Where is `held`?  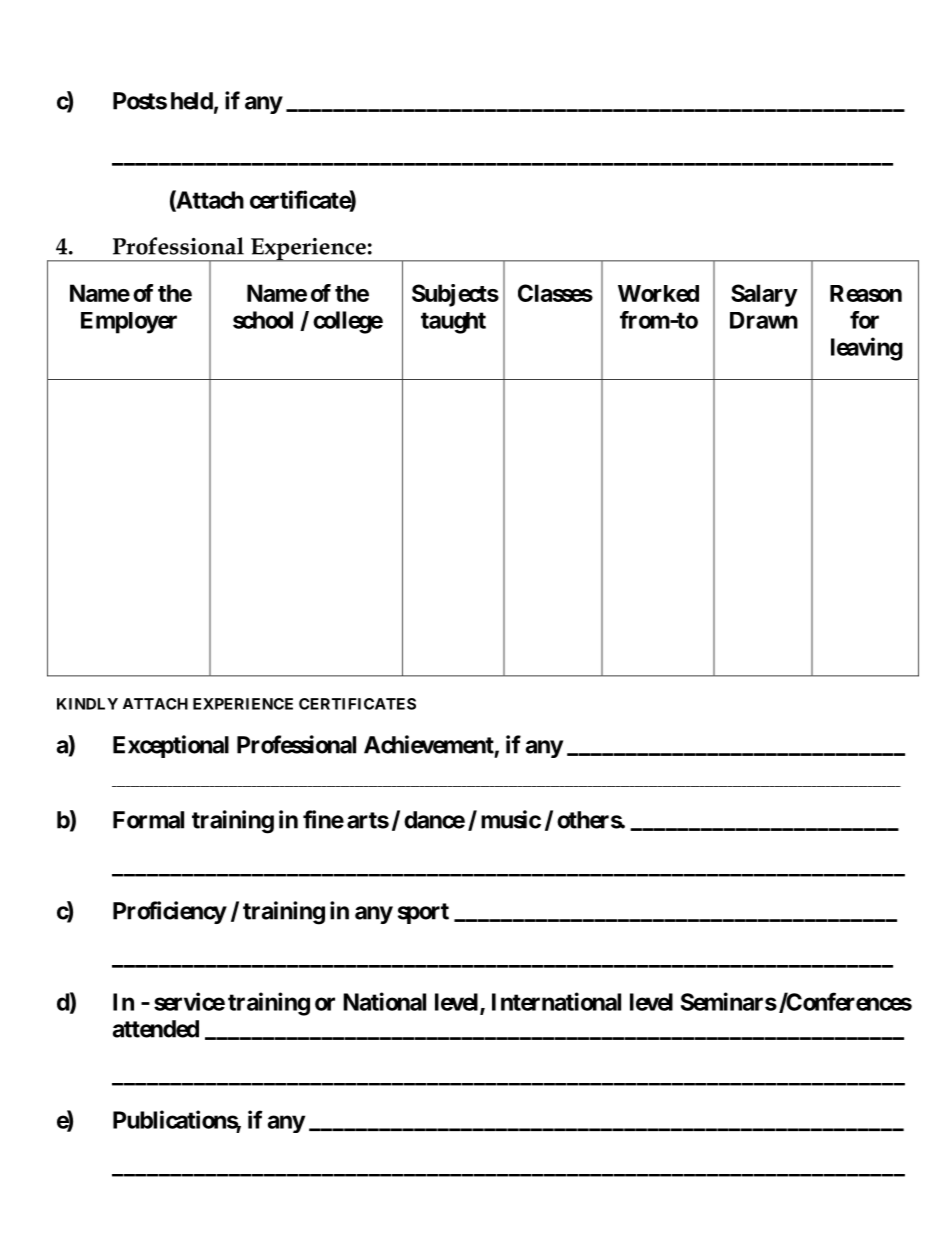 held is located at coordinates (192, 101).
